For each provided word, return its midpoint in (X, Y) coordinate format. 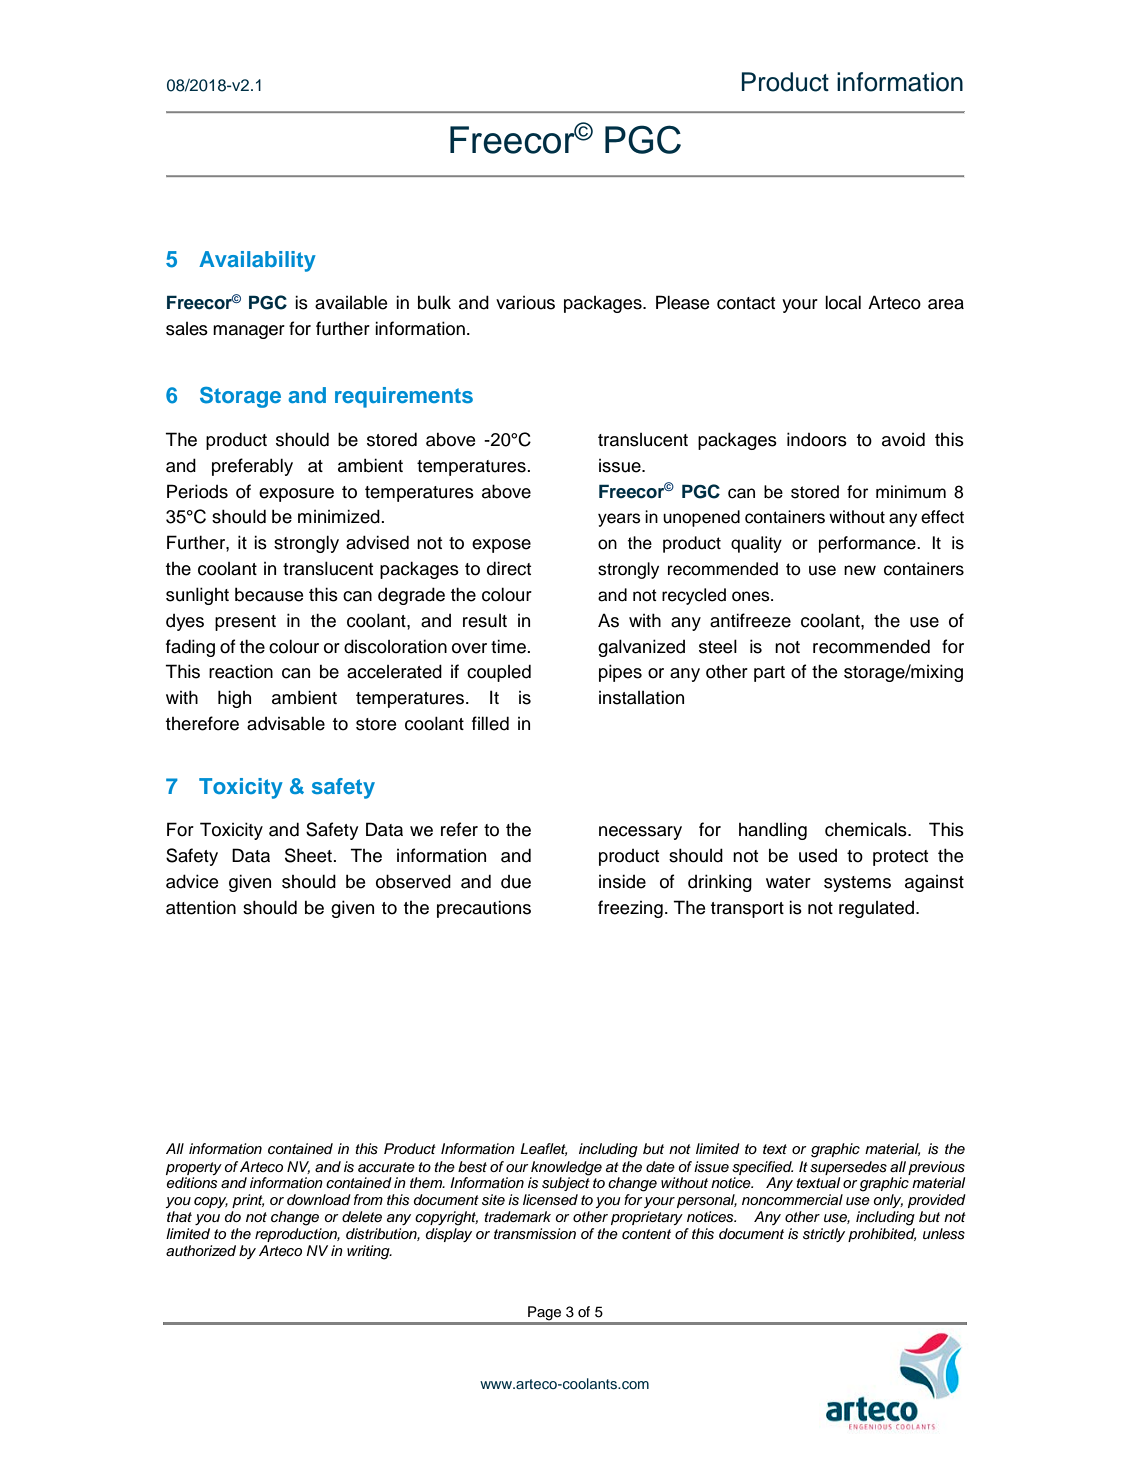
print (248, 1201)
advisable (286, 723)
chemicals (867, 829)
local (843, 302)
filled (490, 723)
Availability (257, 261)
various (525, 303)
